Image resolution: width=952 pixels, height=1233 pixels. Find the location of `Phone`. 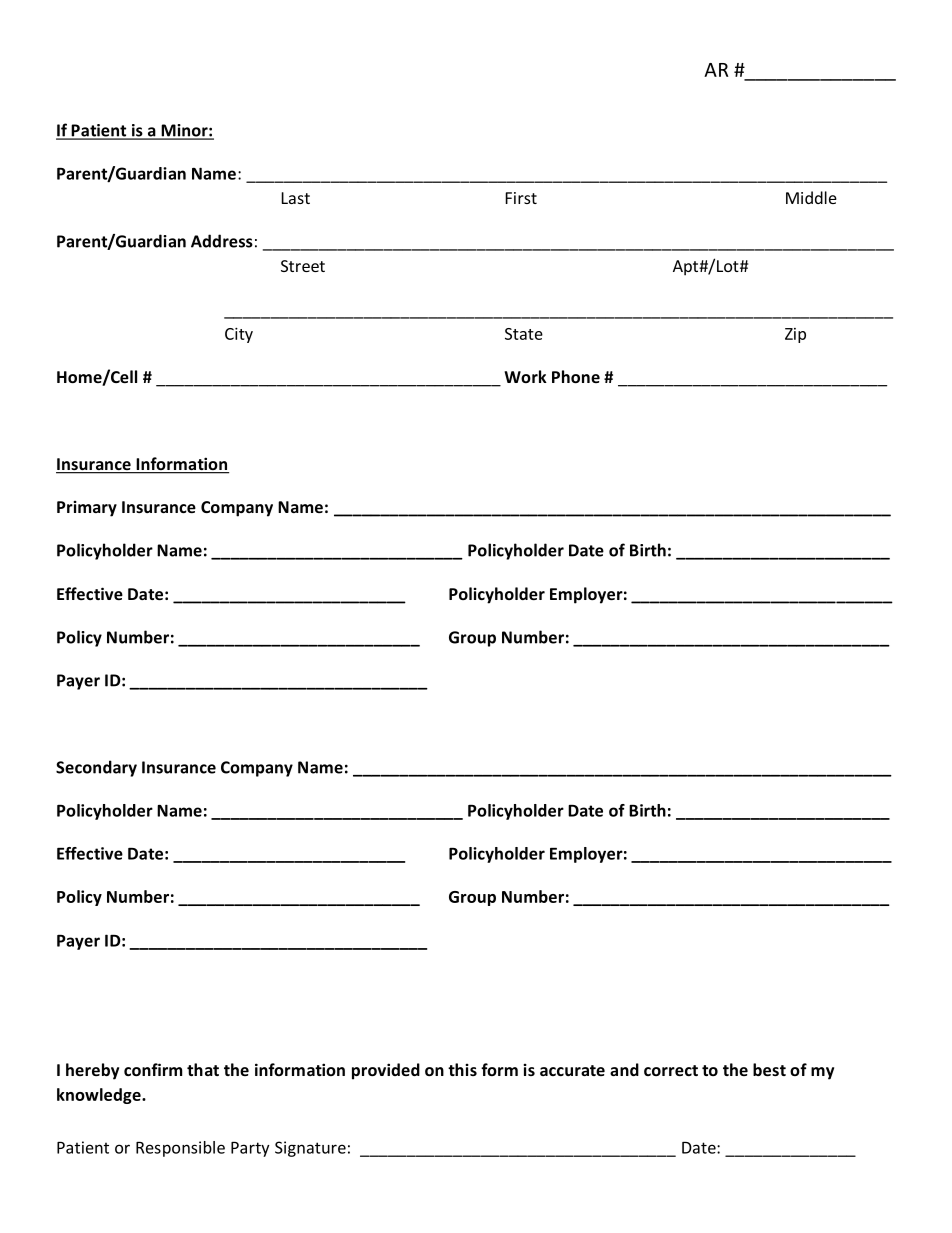

Phone is located at coordinates (576, 376).
